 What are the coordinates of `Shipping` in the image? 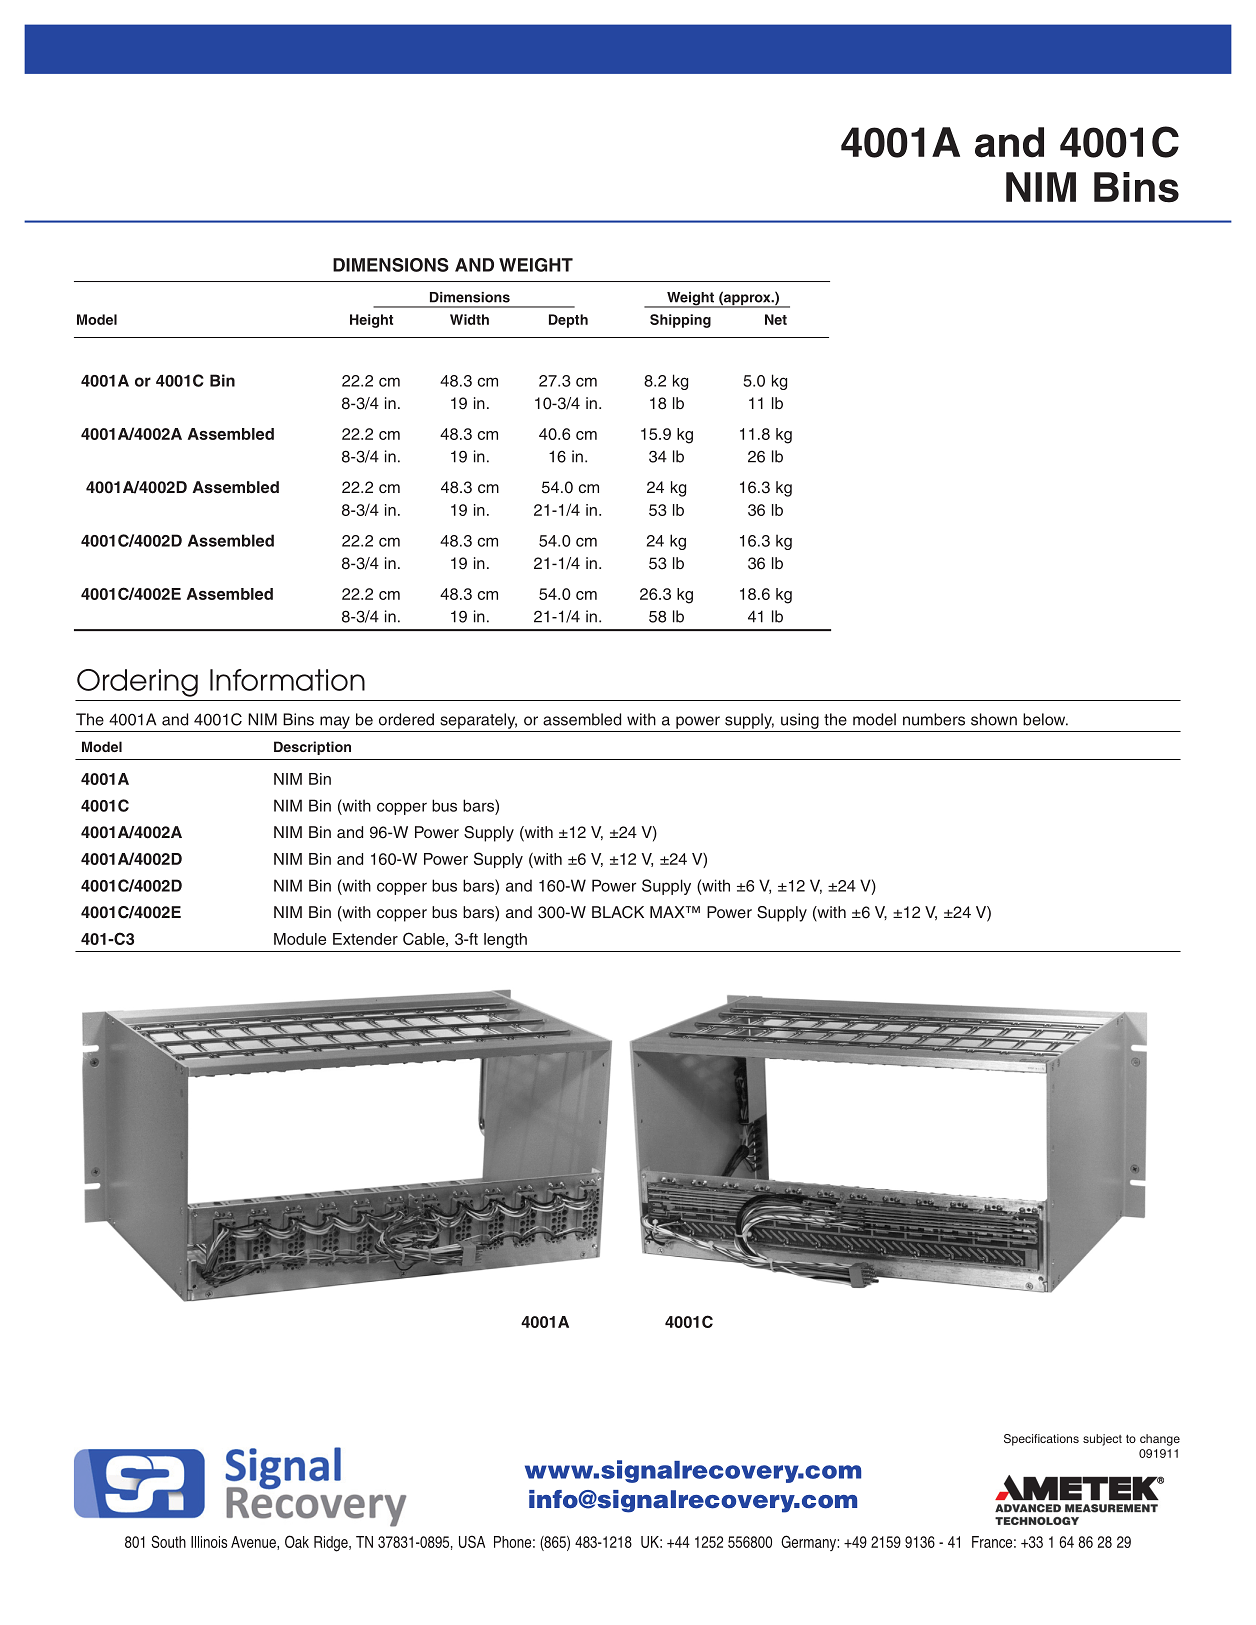 It's located at (680, 321).
